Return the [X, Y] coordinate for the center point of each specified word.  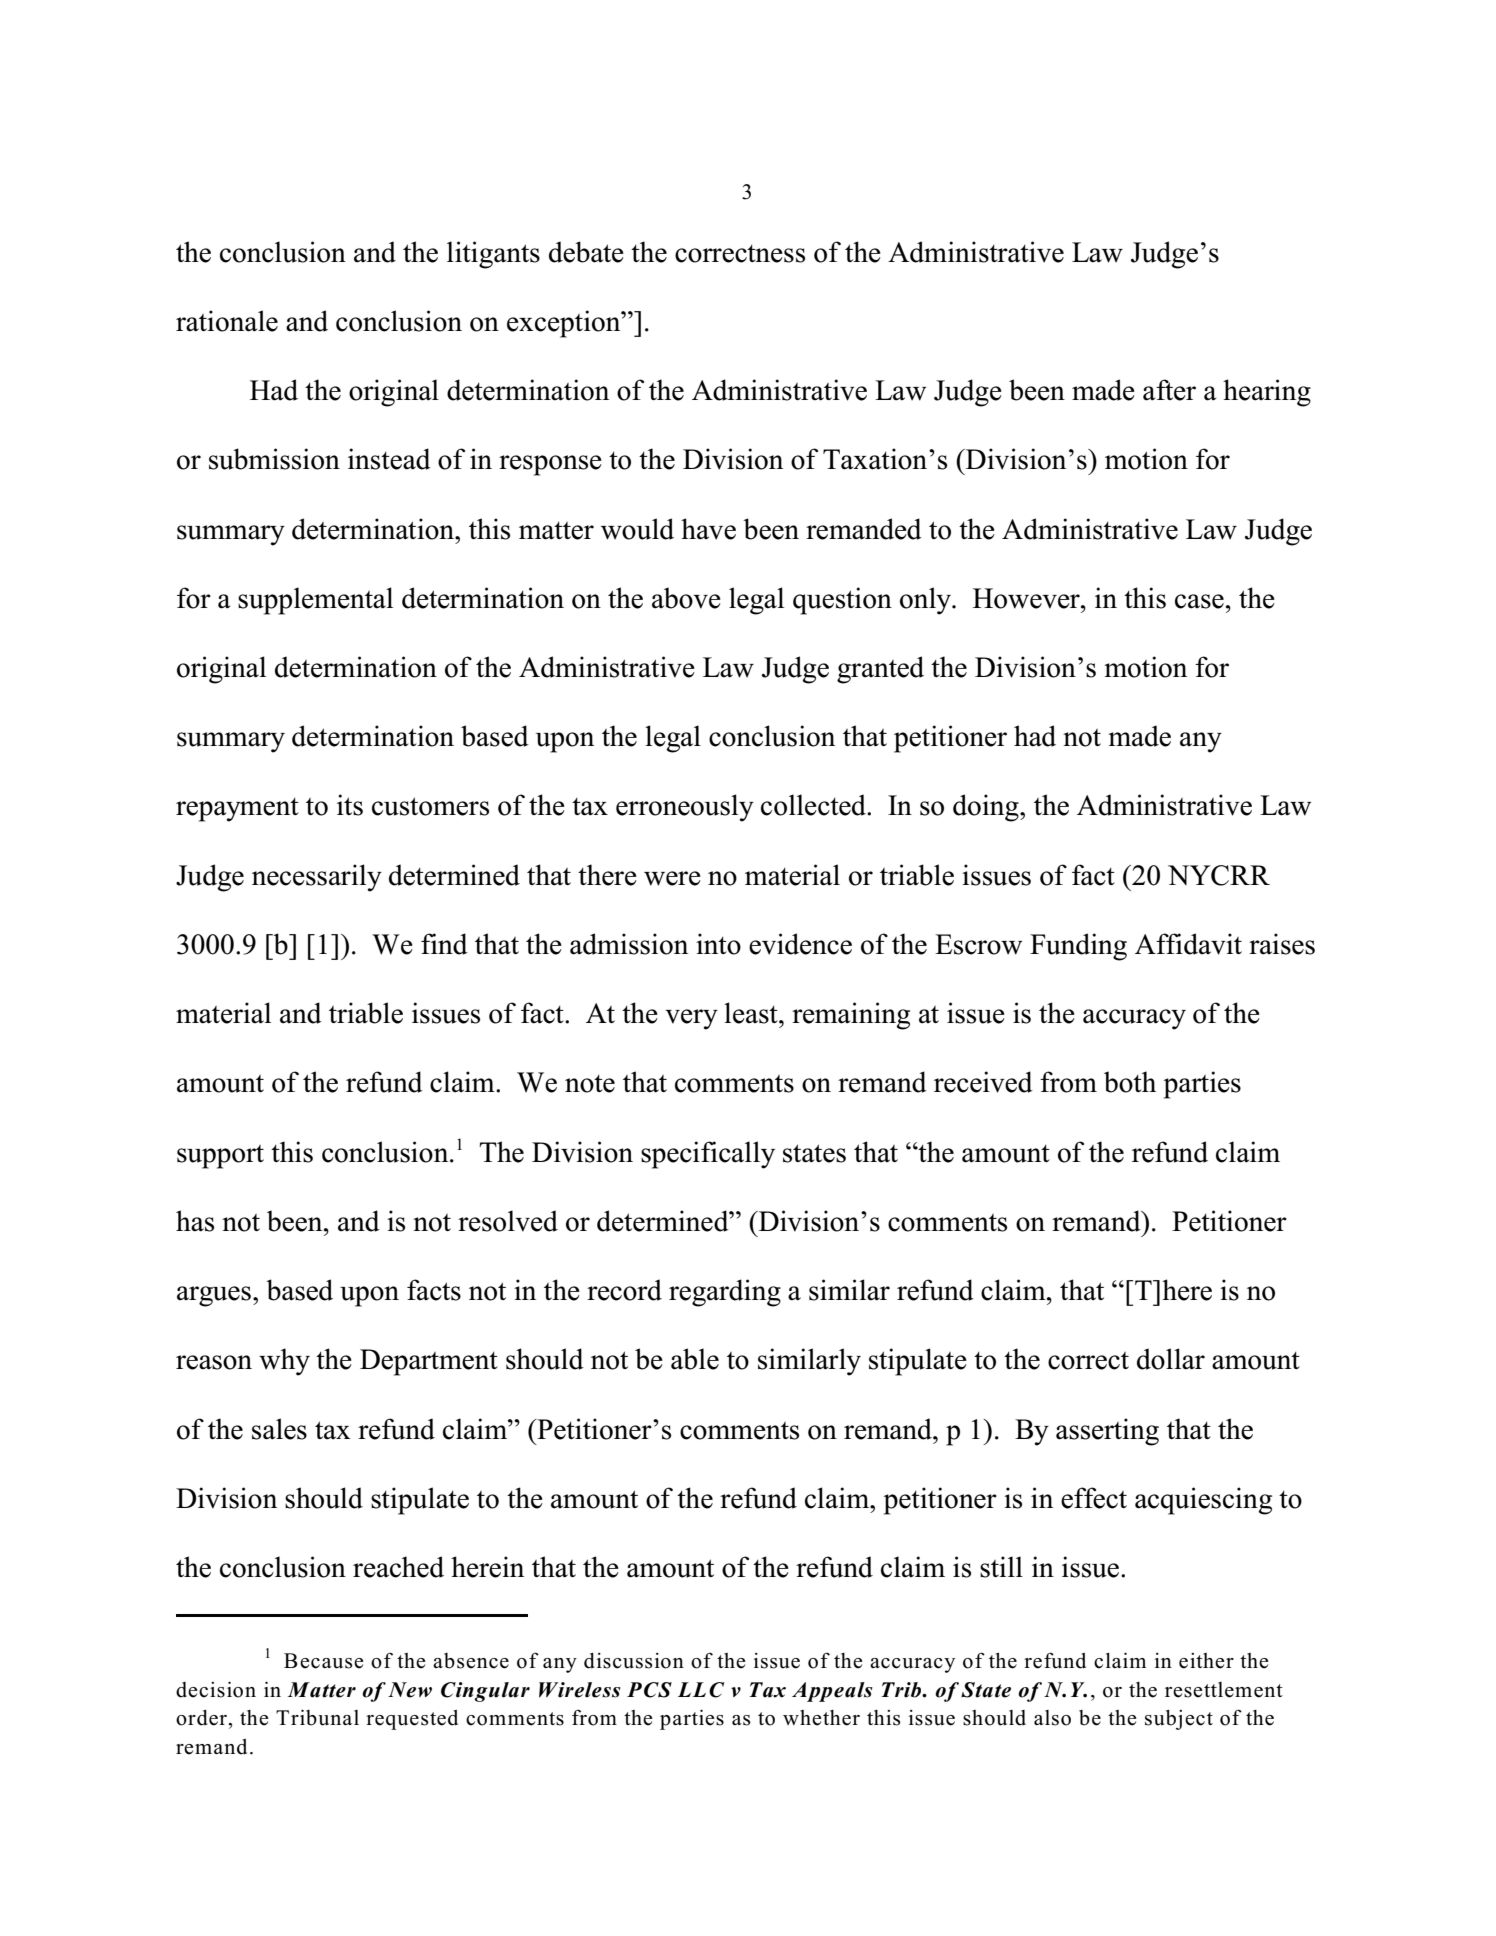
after [1169, 390]
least [752, 1013]
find [444, 944]
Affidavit [1188, 944]
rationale [227, 321]
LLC [701, 1690]
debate [586, 252]
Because [324, 1661]
